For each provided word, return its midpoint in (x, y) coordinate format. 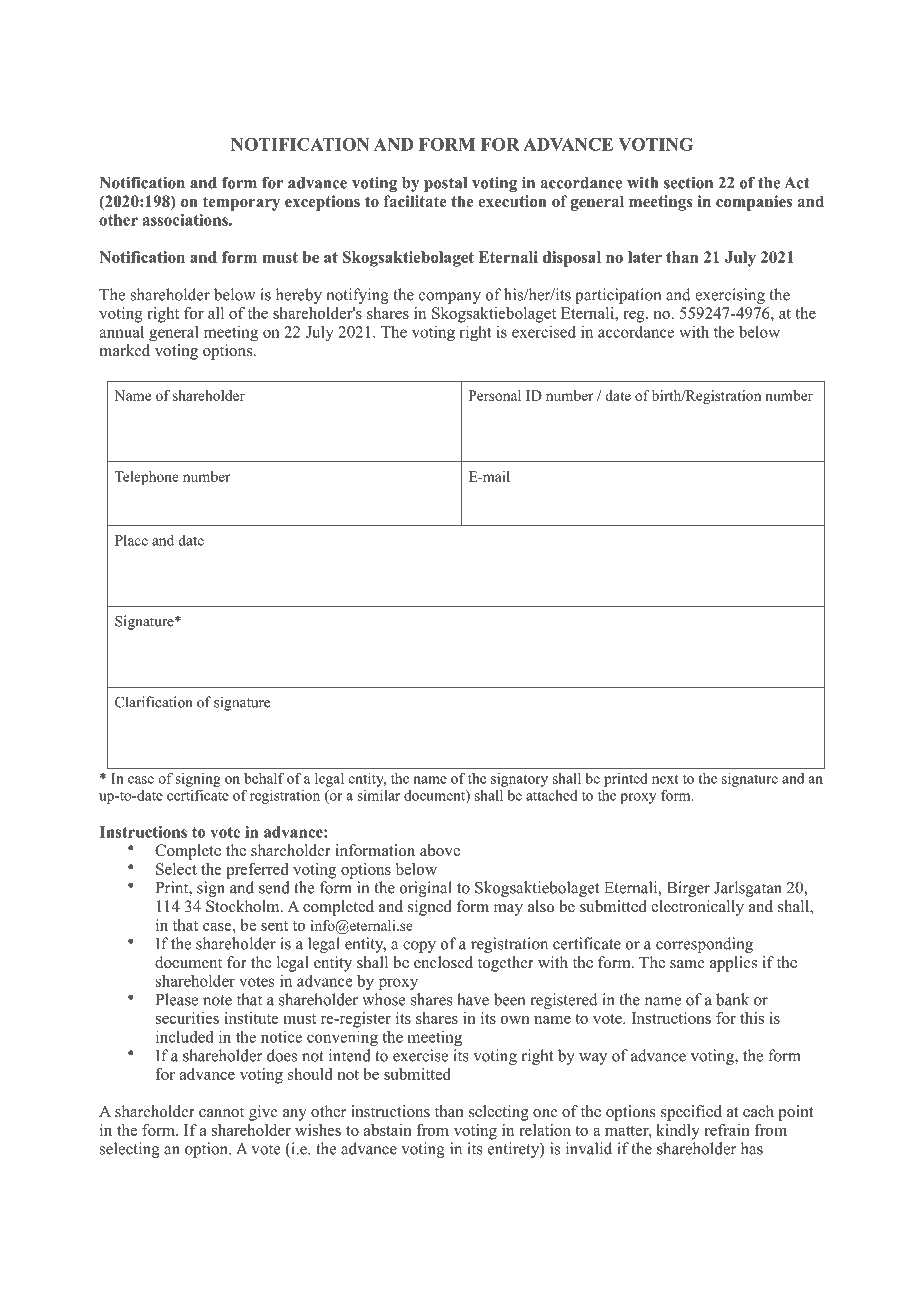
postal (445, 184)
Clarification (154, 702)
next (665, 779)
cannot (221, 1112)
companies (754, 203)
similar (378, 795)
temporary (241, 203)
